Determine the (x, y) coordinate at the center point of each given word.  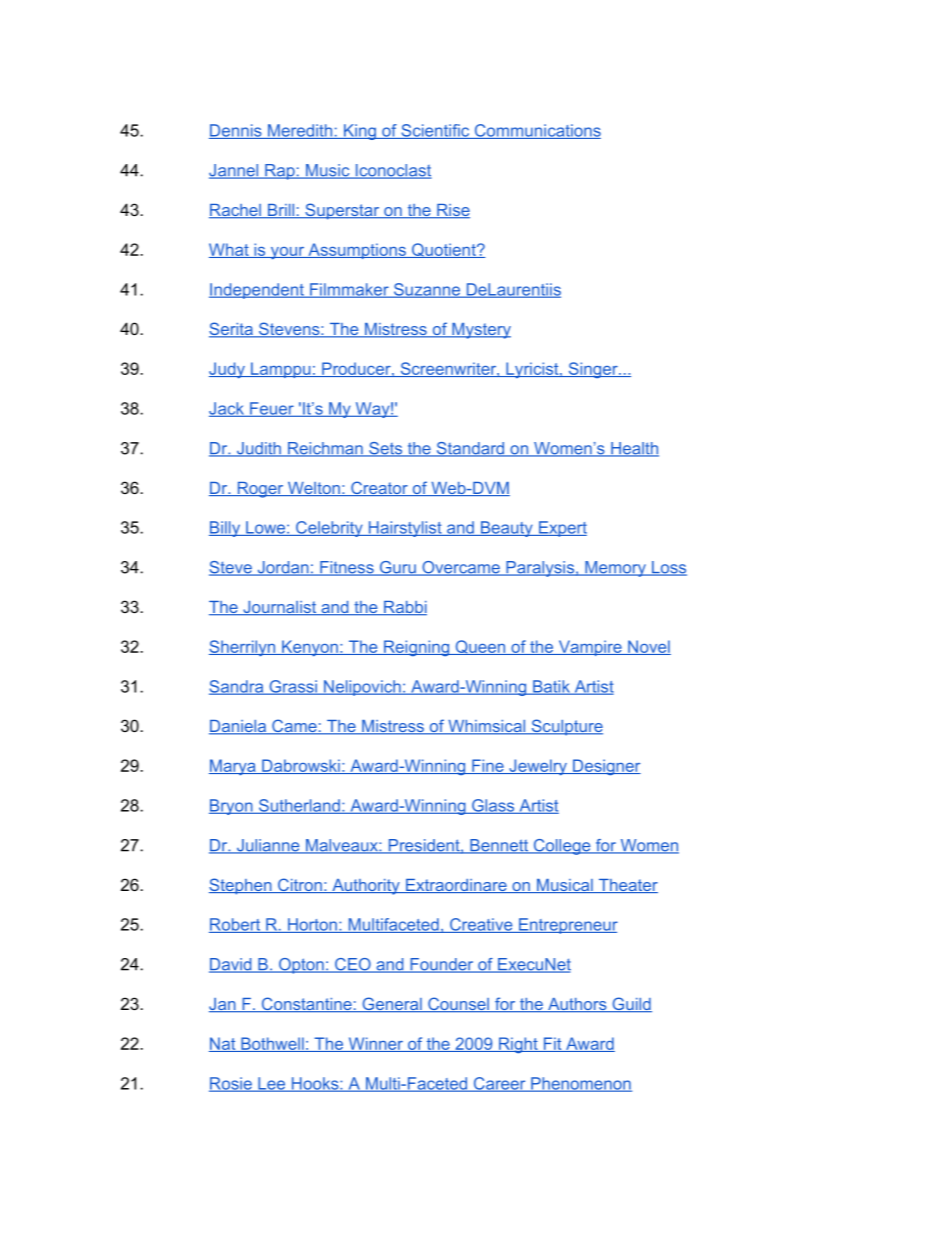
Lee (272, 1084)
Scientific (435, 131)
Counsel (458, 1005)
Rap (280, 172)
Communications (536, 131)
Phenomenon (580, 1084)
